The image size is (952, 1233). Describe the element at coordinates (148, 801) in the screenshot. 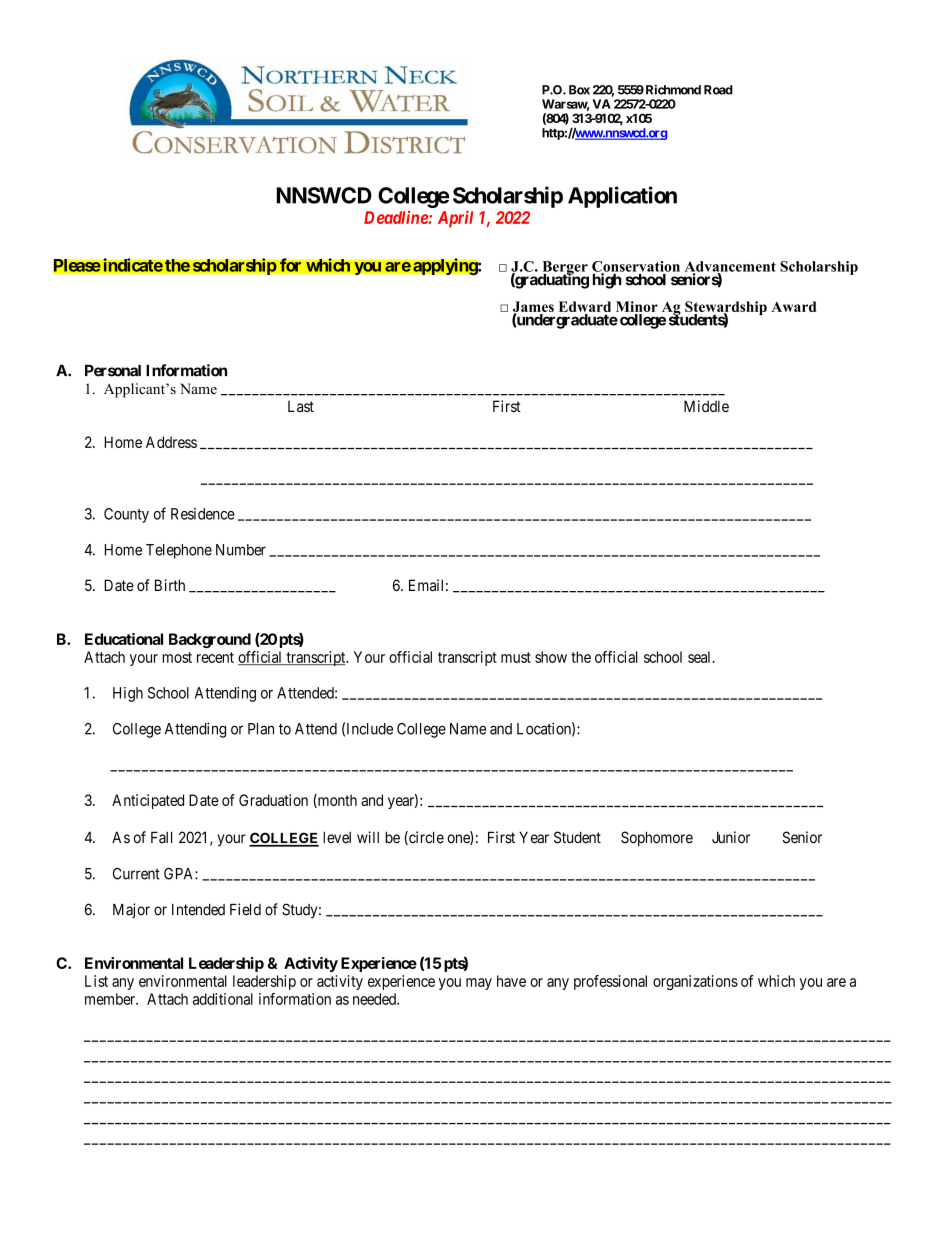

I see `Anticipated` at that location.
